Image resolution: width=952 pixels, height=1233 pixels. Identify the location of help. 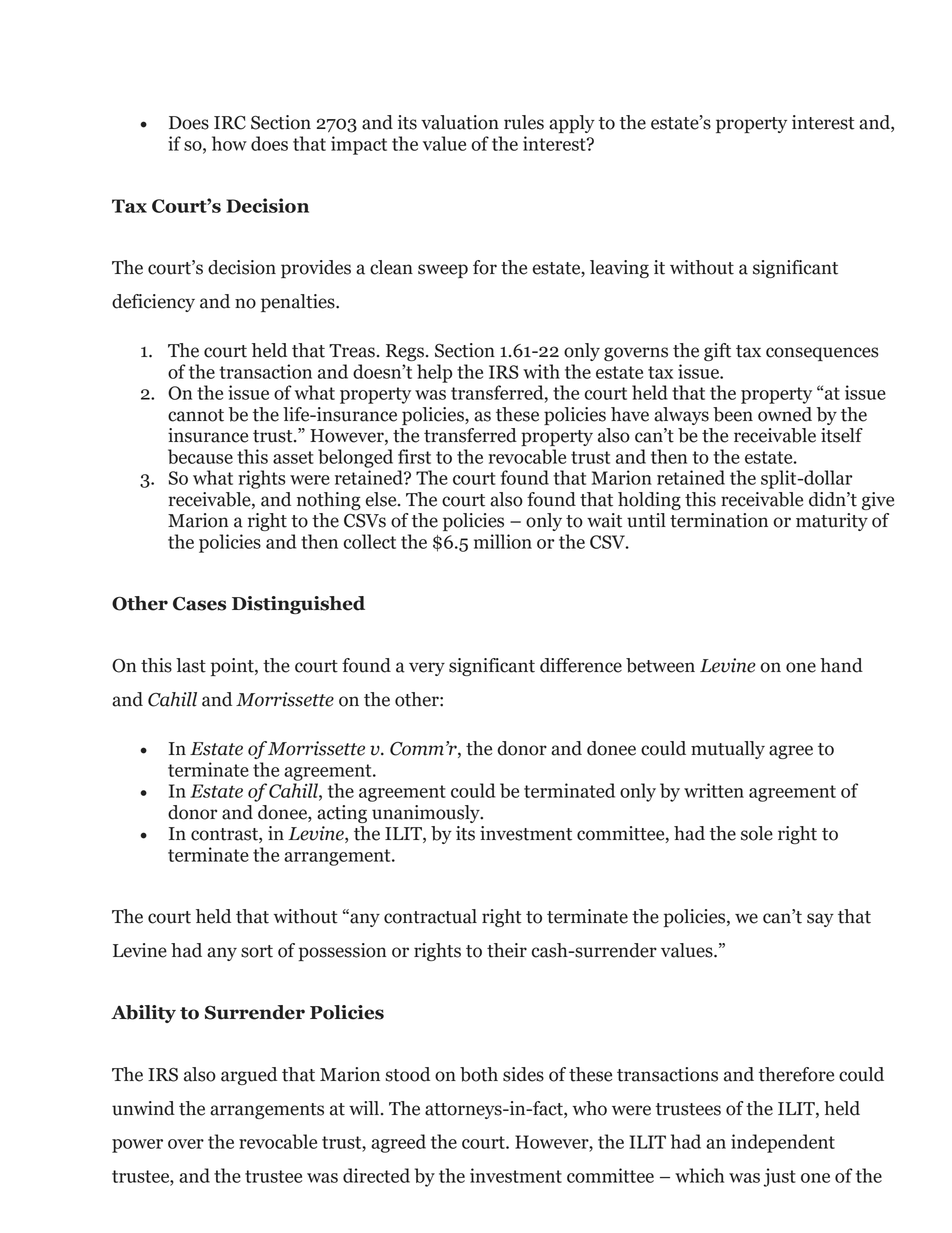
(434, 373).
